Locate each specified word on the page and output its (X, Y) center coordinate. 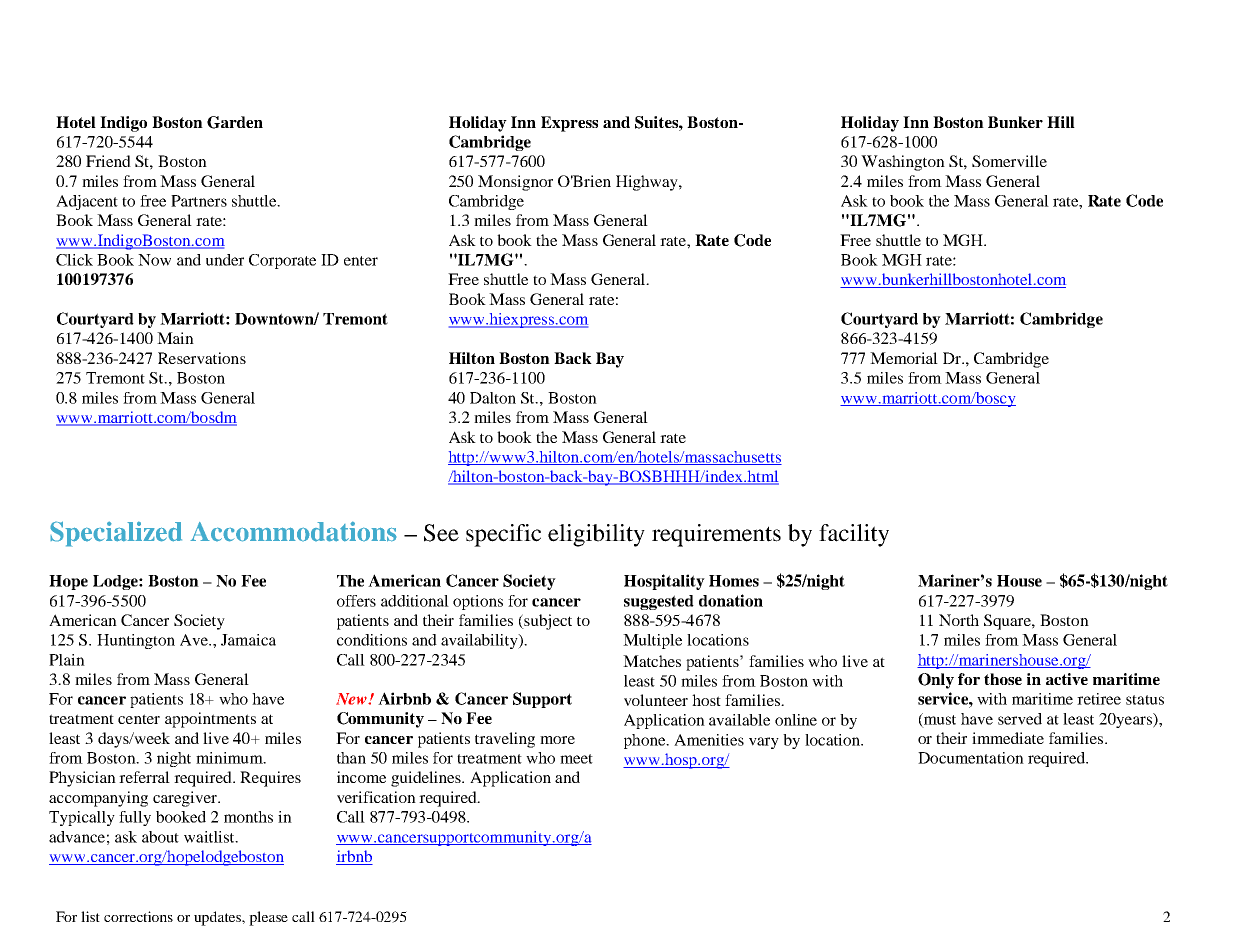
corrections (138, 916)
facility (854, 535)
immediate (1008, 738)
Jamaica (248, 640)
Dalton (493, 398)
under (225, 260)
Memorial (904, 358)
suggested (659, 602)
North (959, 620)
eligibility (596, 535)
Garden (235, 122)
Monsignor (515, 183)
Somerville (1009, 161)
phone (646, 741)
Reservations (202, 358)
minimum (230, 758)
